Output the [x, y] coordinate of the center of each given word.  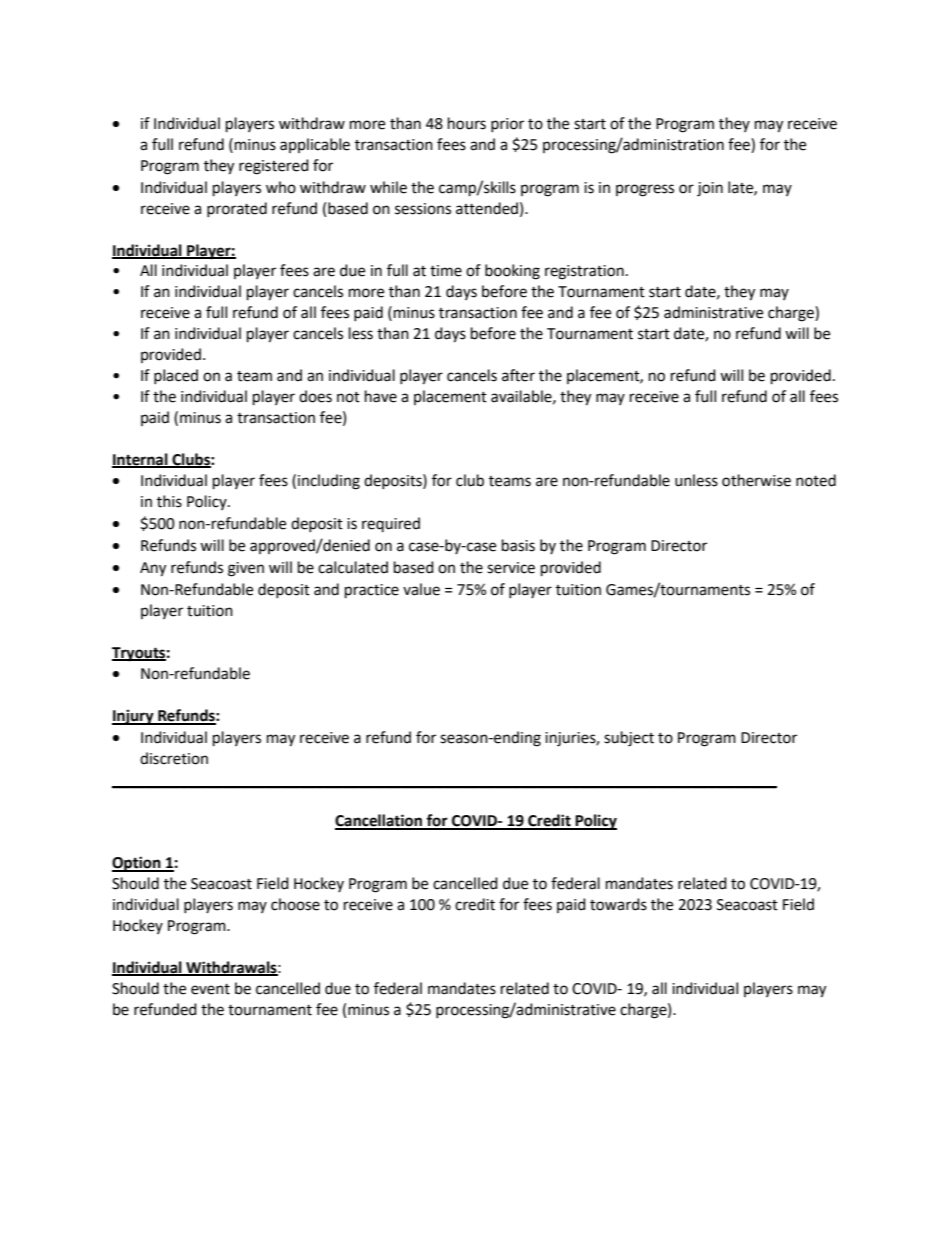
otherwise [756, 480]
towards [618, 904]
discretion [174, 758]
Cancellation [379, 821]
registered [274, 167]
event [210, 989]
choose [295, 904]
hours [467, 123]
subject [629, 739]
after [518, 375]
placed [176, 376]
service [511, 568]
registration [584, 272]
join [710, 189]
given [246, 569]
